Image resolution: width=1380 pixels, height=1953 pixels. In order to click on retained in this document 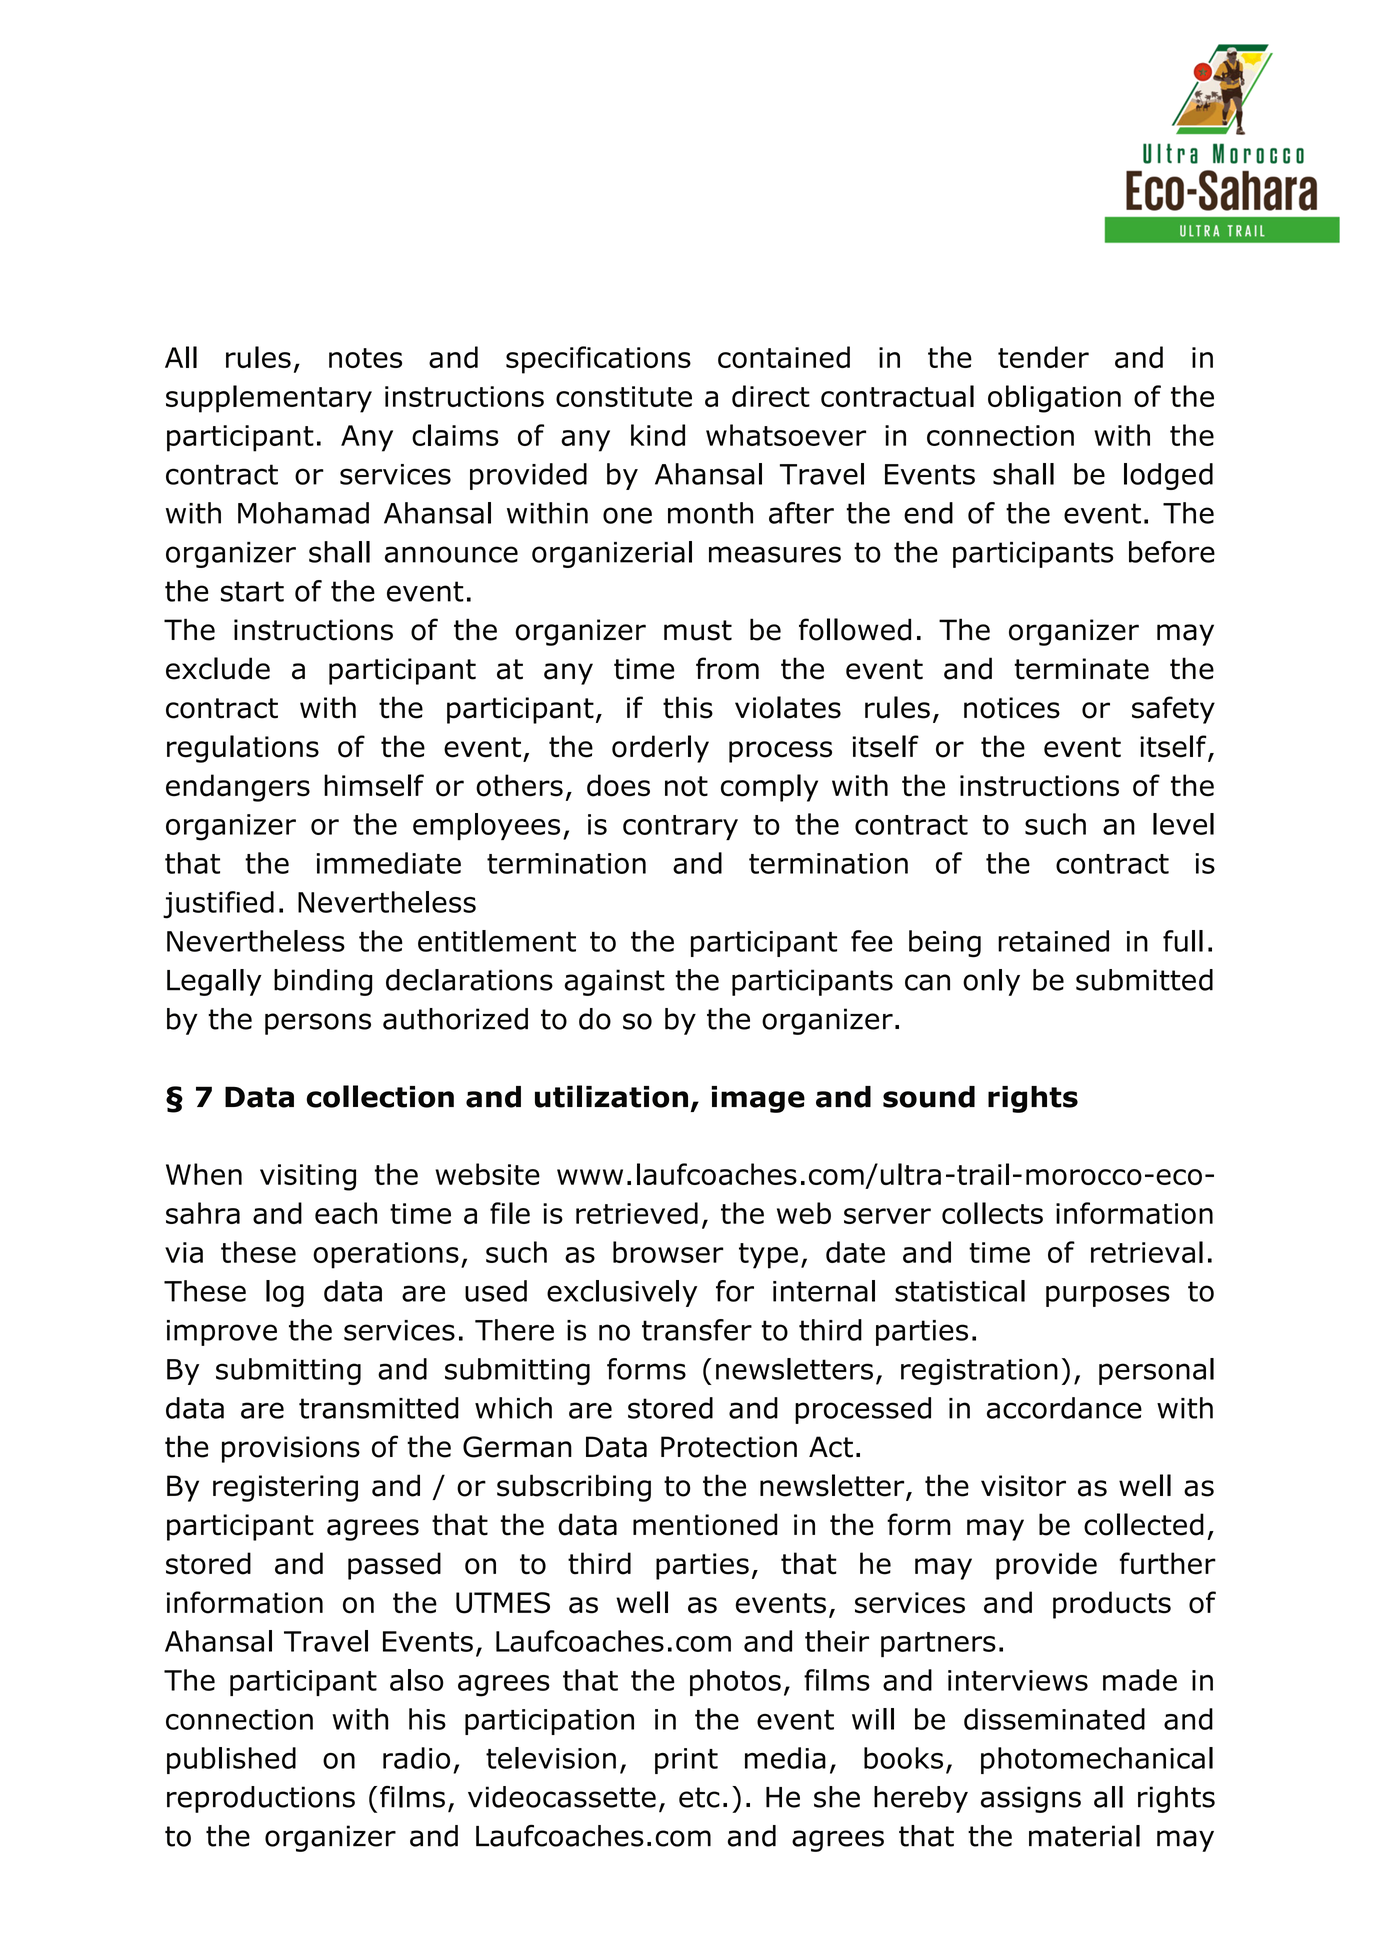, I will do `click(1053, 941)`.
